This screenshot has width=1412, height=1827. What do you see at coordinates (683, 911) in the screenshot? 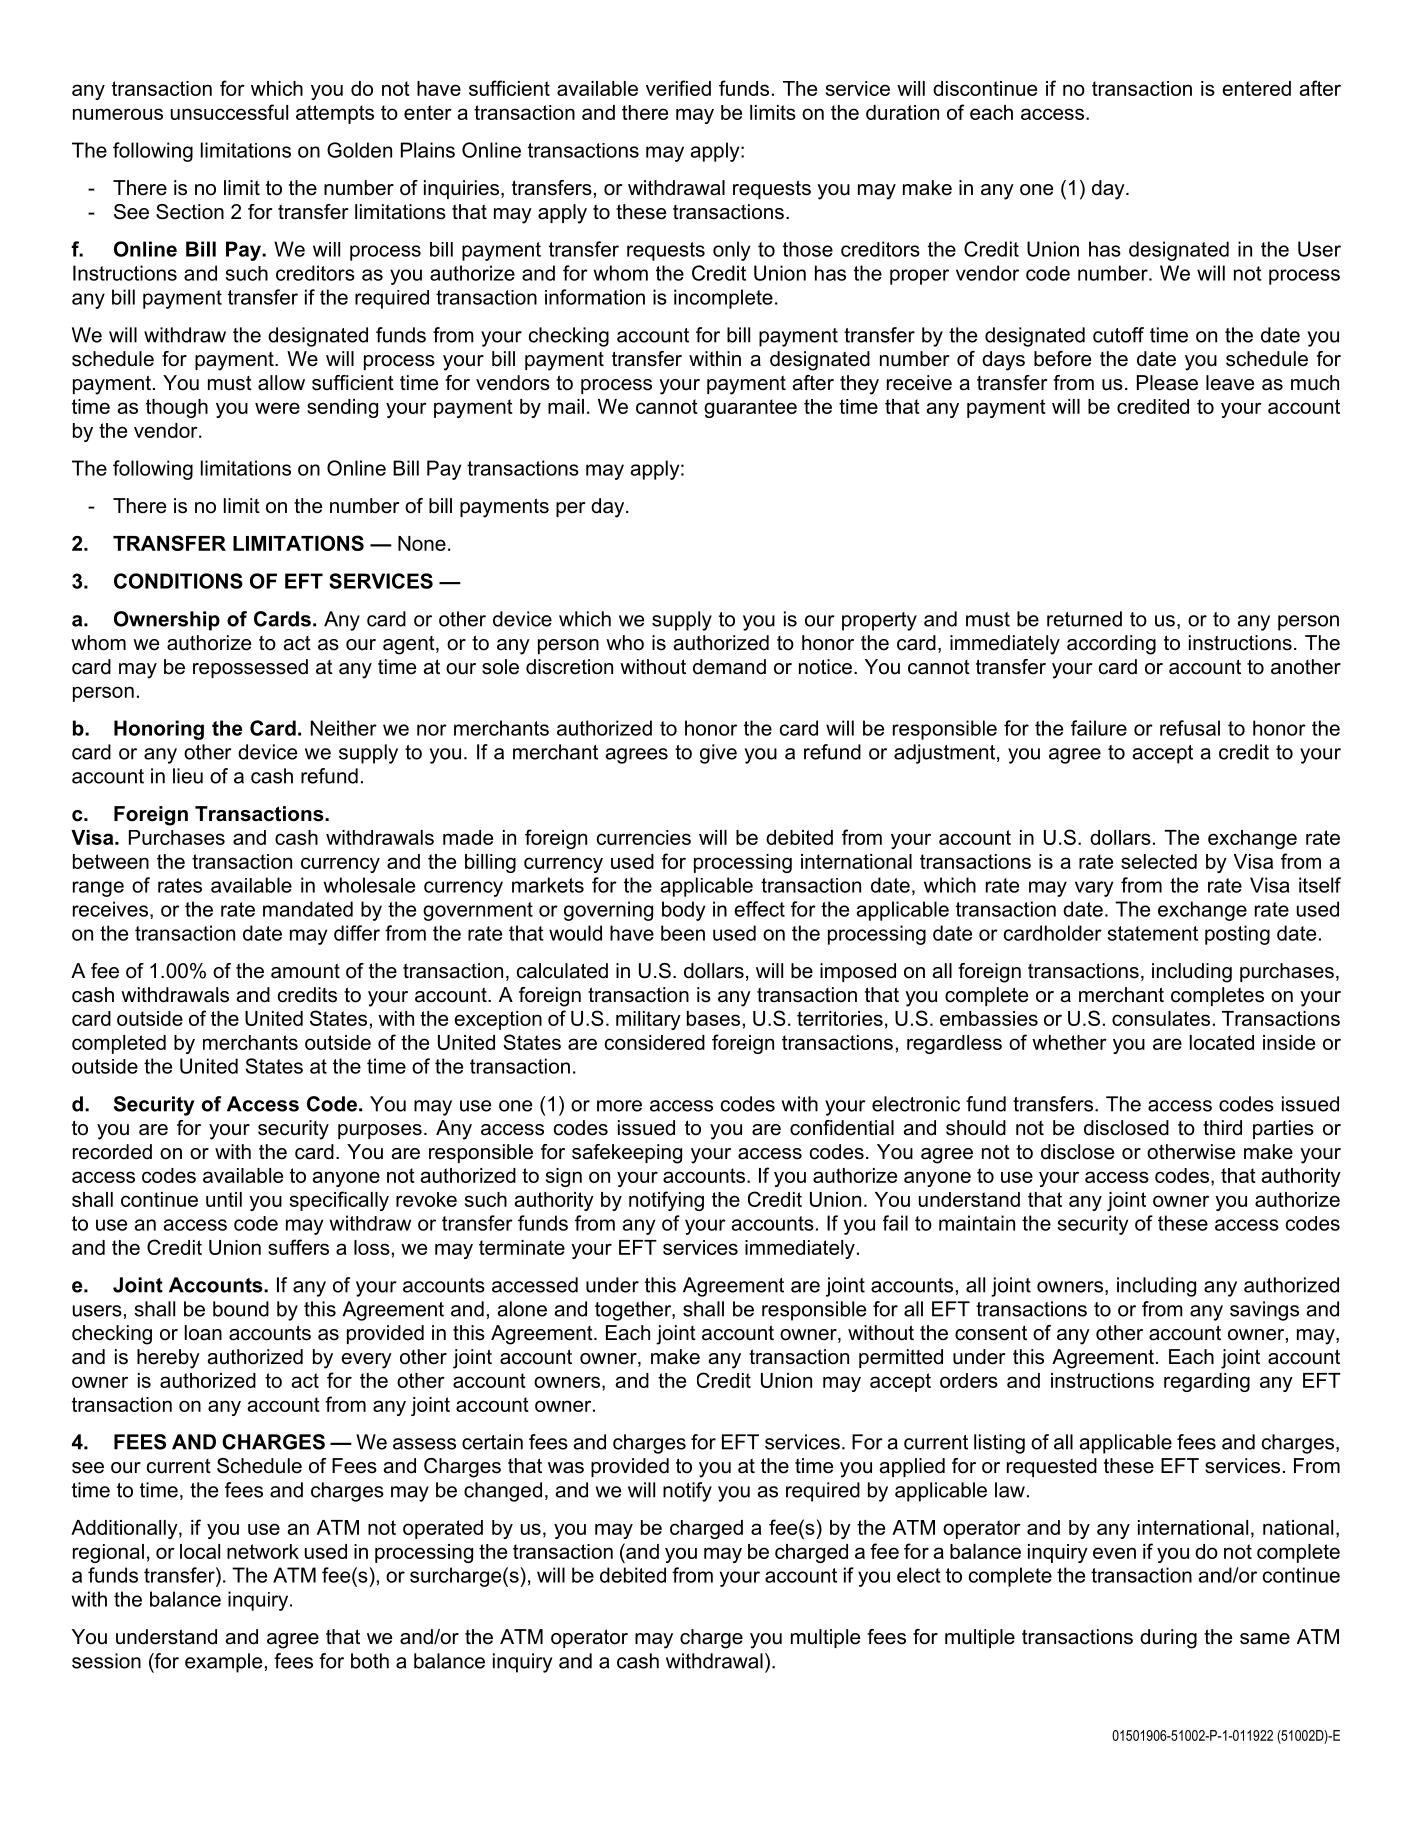
I see `body` at bounding box center [683, 911].
